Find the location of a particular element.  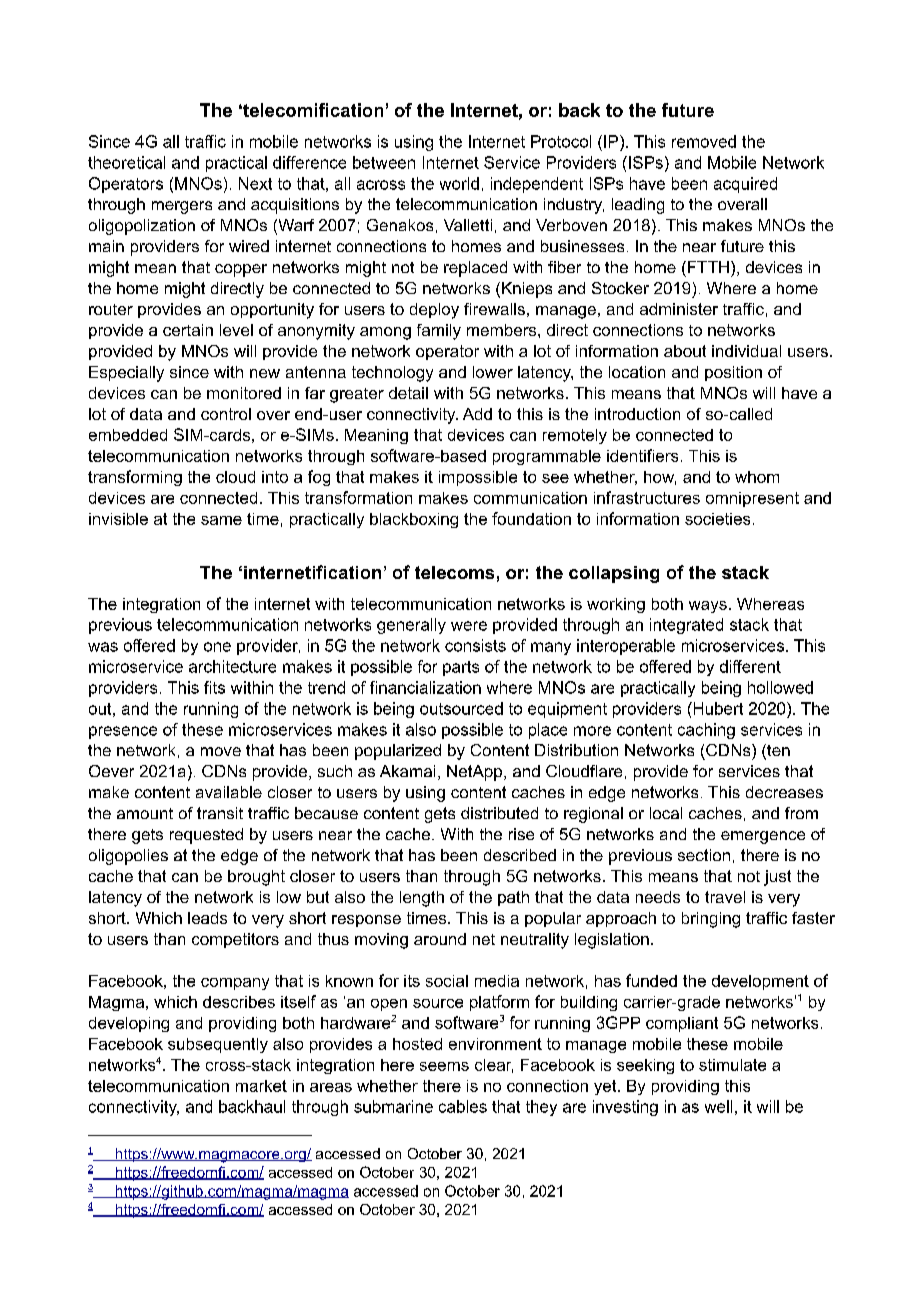

world is located at coordinates (459, 183).
